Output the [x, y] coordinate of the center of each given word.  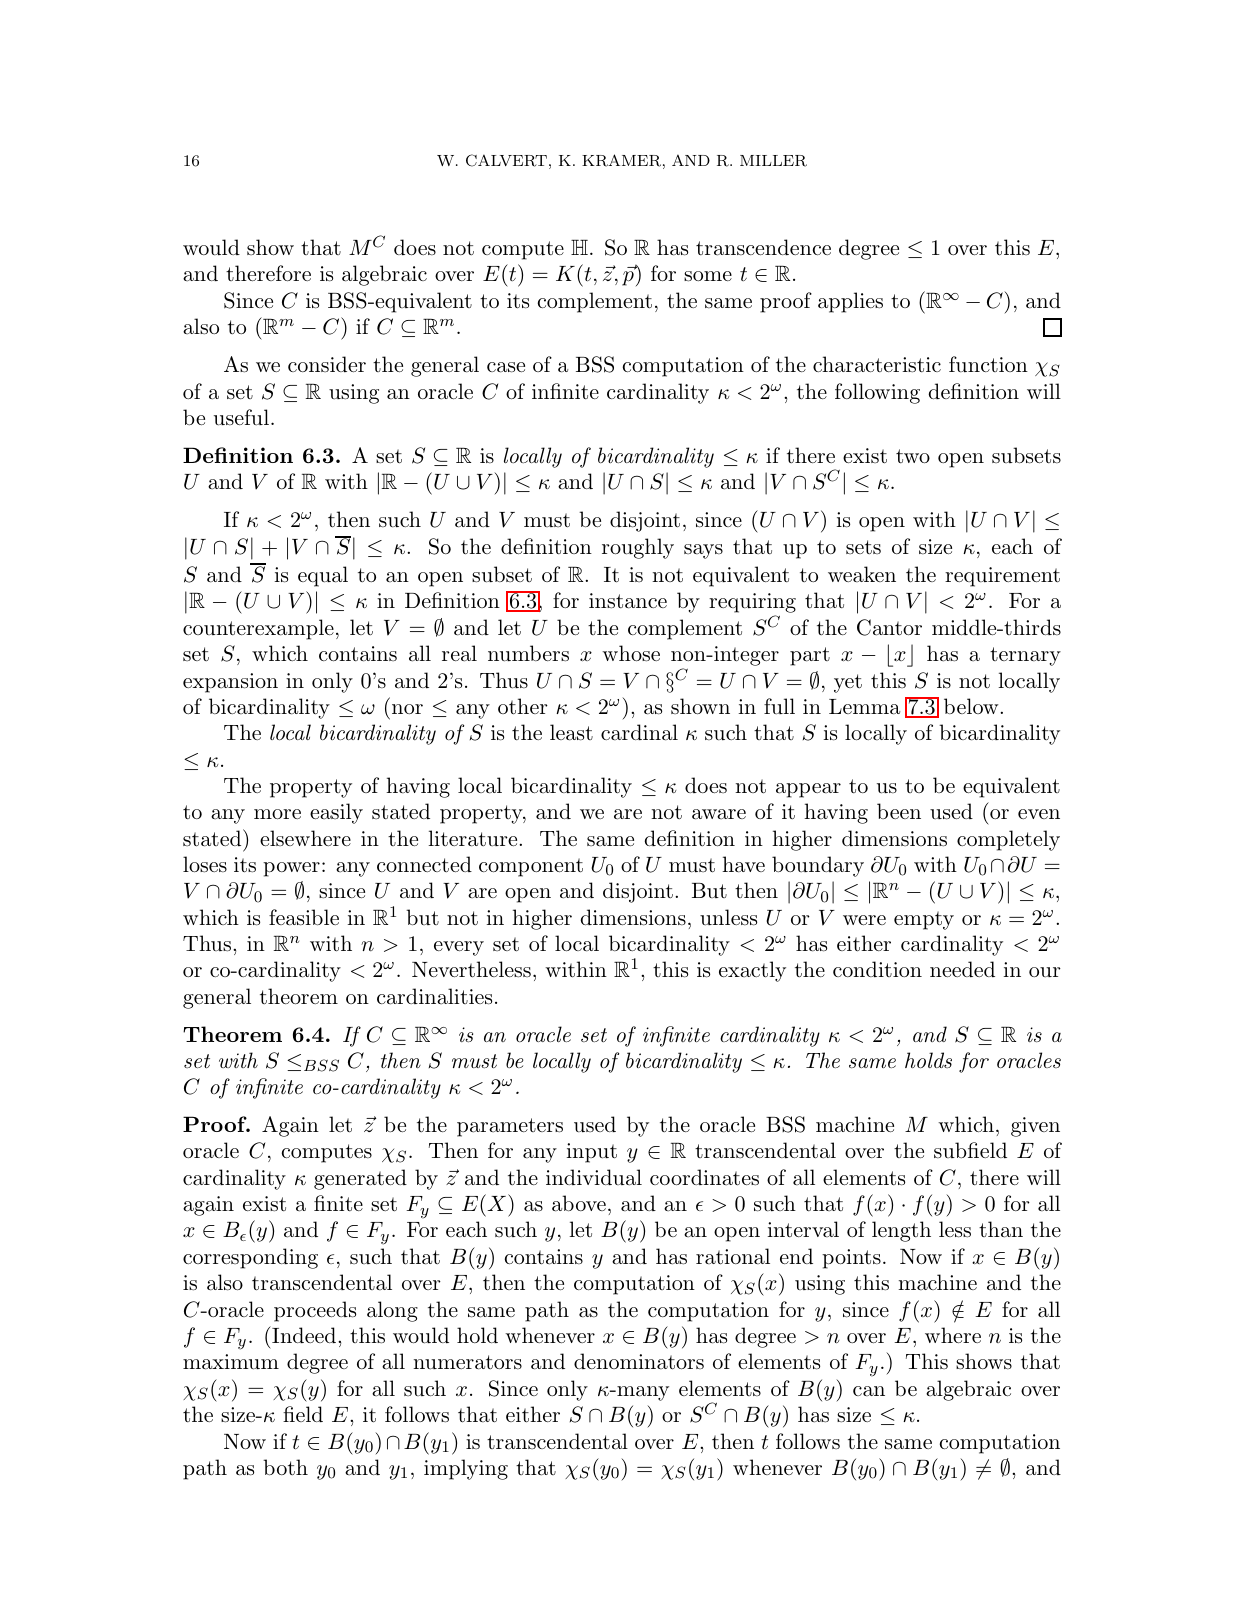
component [531, 867]
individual [594, 1177]
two [913, 456]
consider [327, 364]
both [285, 1467]
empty [924, 920]
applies [850, 302]
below [972, 706]
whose [631, 653]
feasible [304, 917]
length [901, 1231]
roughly [638, 548]
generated [360, 1179]
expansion [230, 683]
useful [243, 417]
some [708, 276]
